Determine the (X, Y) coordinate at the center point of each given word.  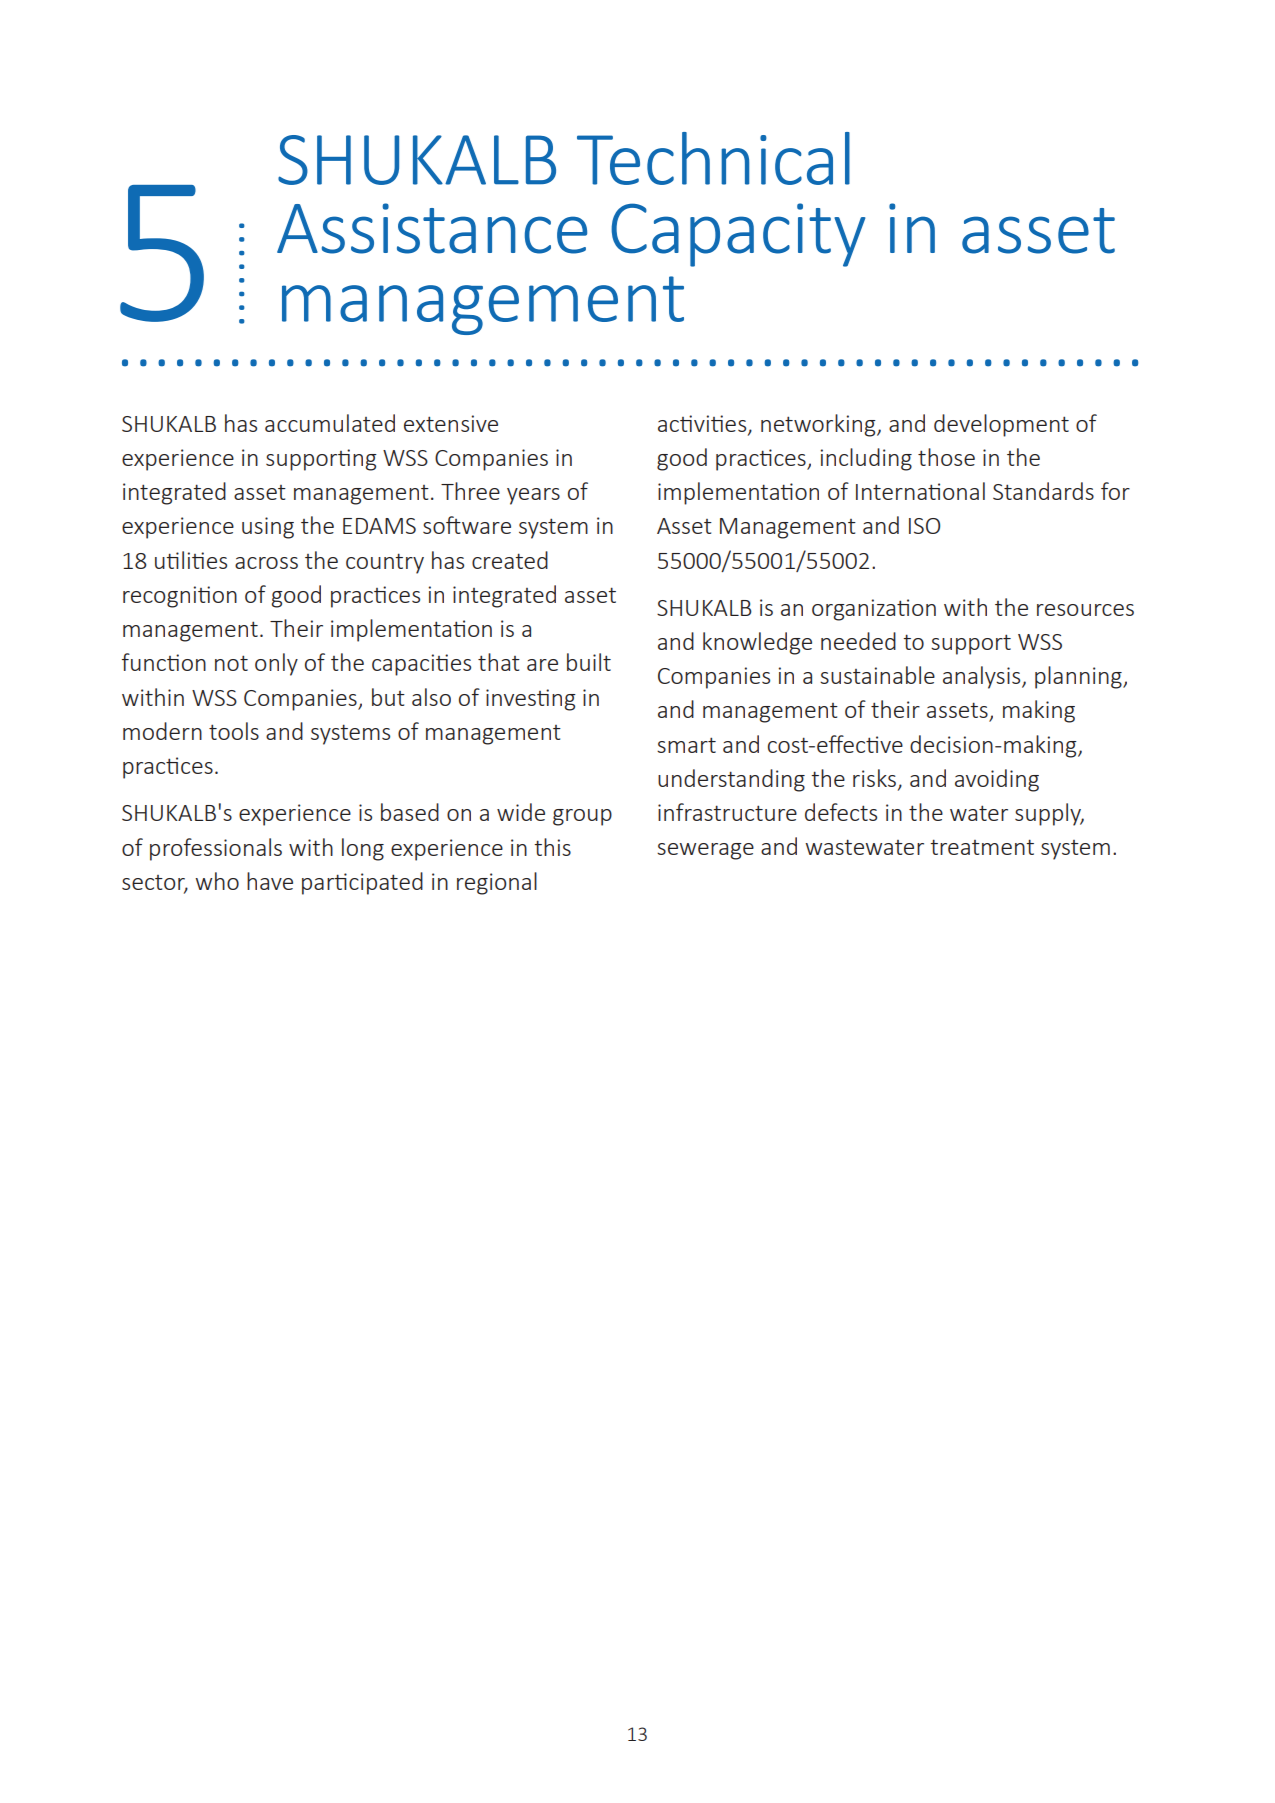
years (533, 496)
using (268, 528)
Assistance (432, 228)
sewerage (705, 851)
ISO (924, 526)
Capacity (738, 235)
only (276, 664)
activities (703, 424)
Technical (713, 158)
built (589, 662)
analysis (983, 677)
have (270, 881)
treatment (982, 847)
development (1001, 425)
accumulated (330, 423)
